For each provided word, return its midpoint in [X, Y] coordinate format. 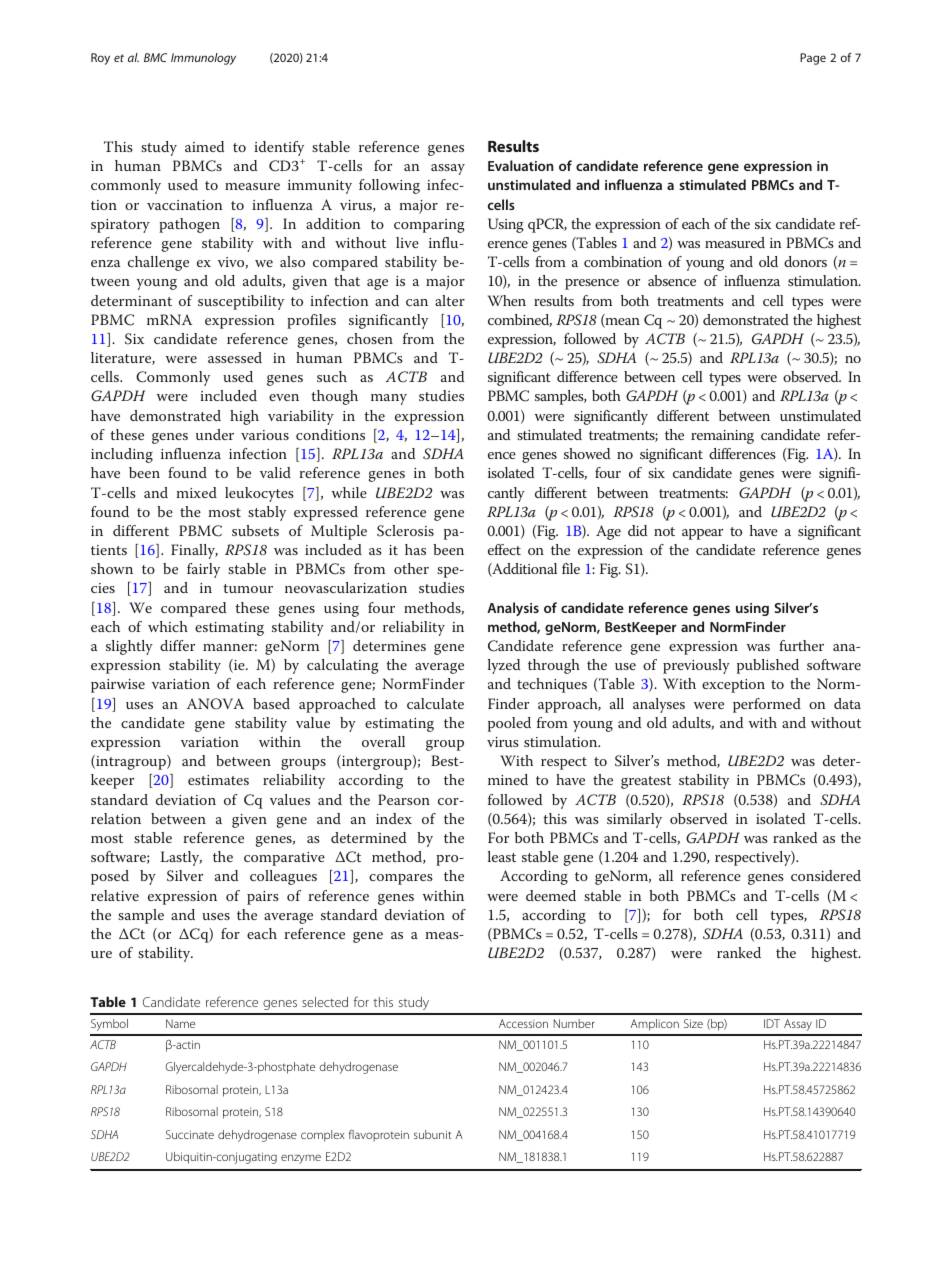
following [389, 186]
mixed [197, 492]
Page [813, 59]
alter [450, 300]
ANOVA [215, 704]
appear [702, 534]
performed [767, 705]
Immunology [203, 59]
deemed [551, 895]
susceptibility [241, 302]
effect [504, 549]
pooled [509, 724]
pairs [263, 898]
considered [826, 875]
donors [805, 261]
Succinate [190, 1134]
